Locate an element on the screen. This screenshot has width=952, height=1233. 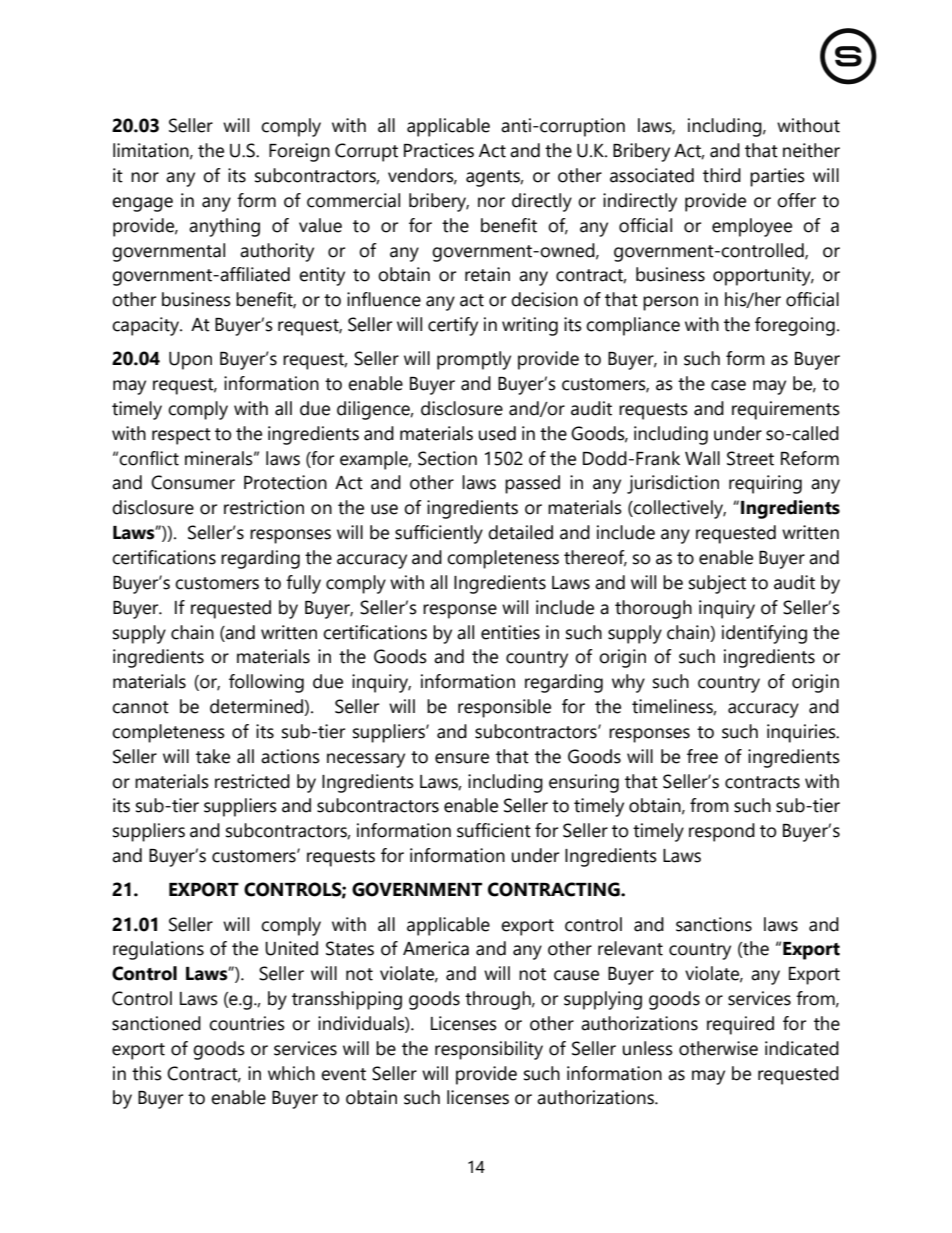
responsibility is located at coordinates (489, 1050).
